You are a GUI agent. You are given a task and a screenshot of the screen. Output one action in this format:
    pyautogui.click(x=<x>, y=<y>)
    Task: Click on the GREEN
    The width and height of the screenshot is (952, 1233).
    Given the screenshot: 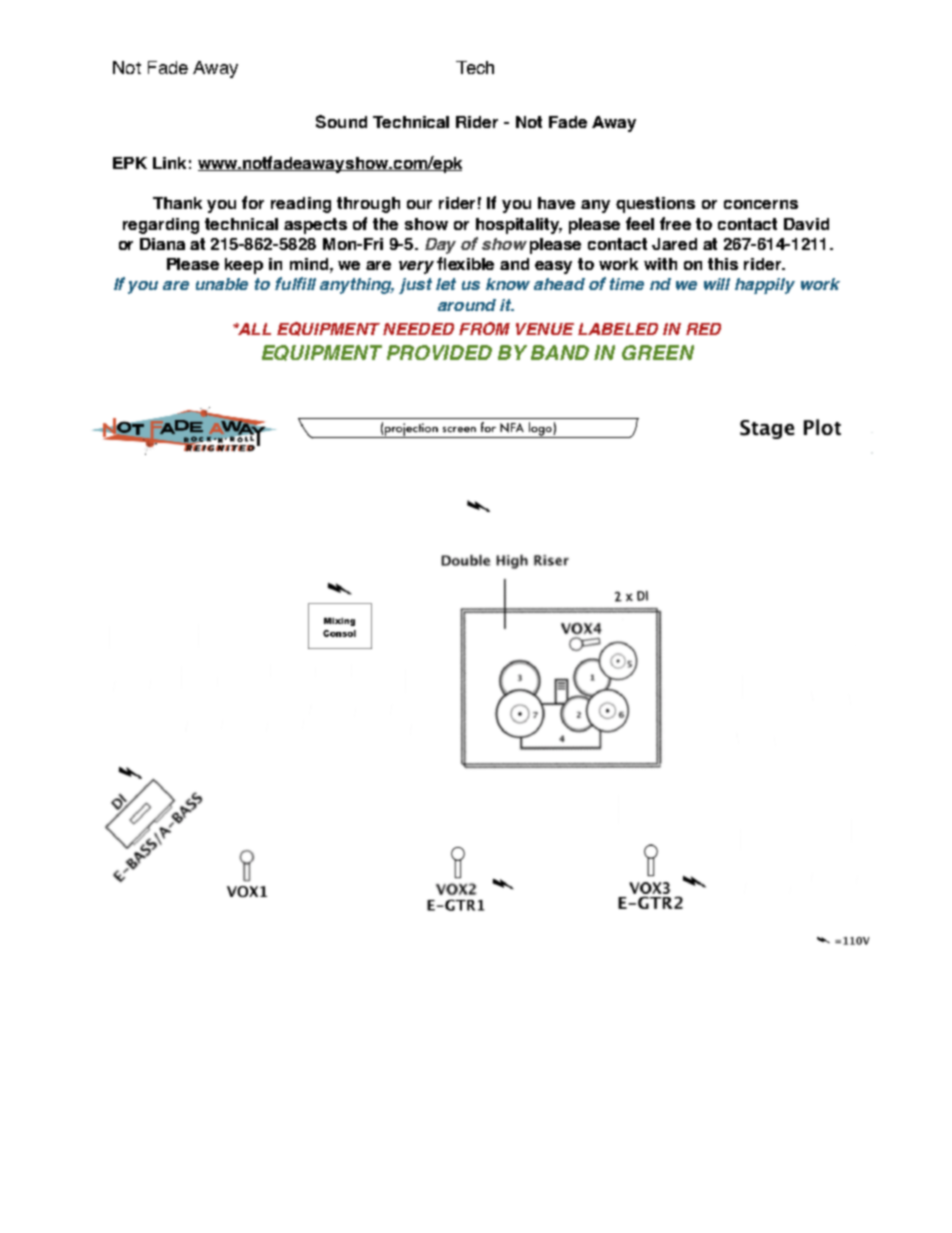 What is the action you would take?
    pyautogui.click(x=658, y=352)
